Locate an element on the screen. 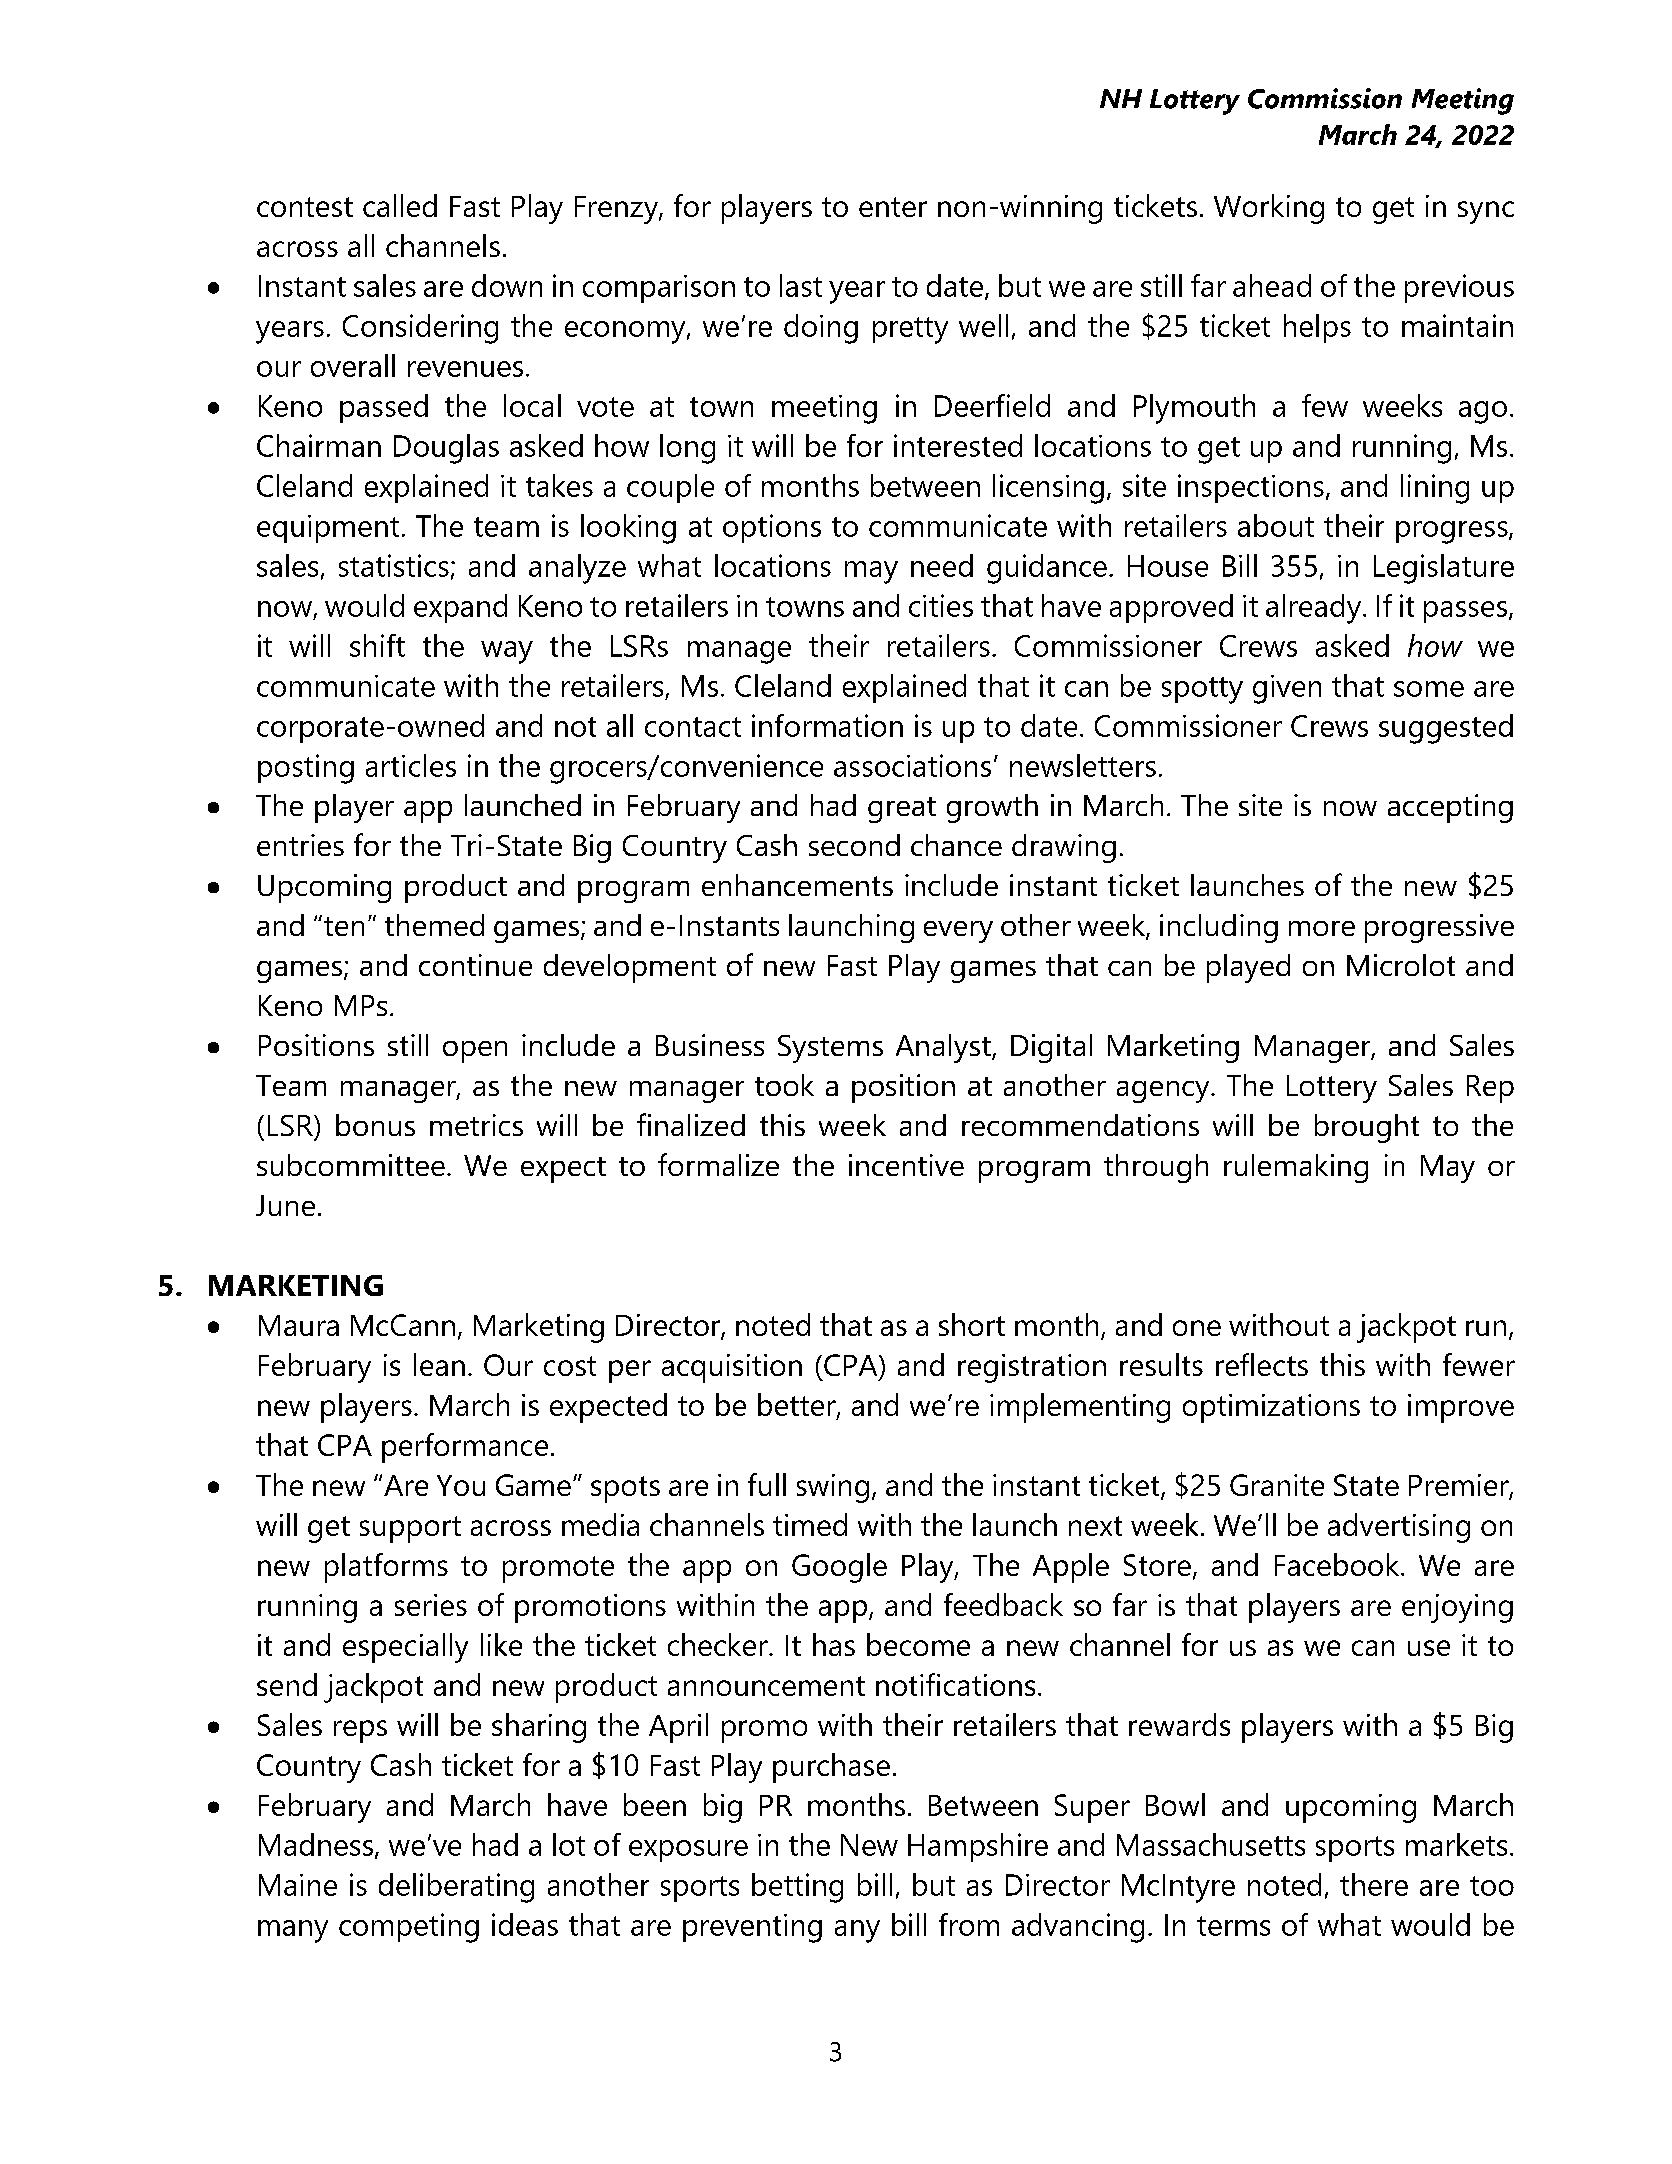  open is located at coordinates (475, 1052).
